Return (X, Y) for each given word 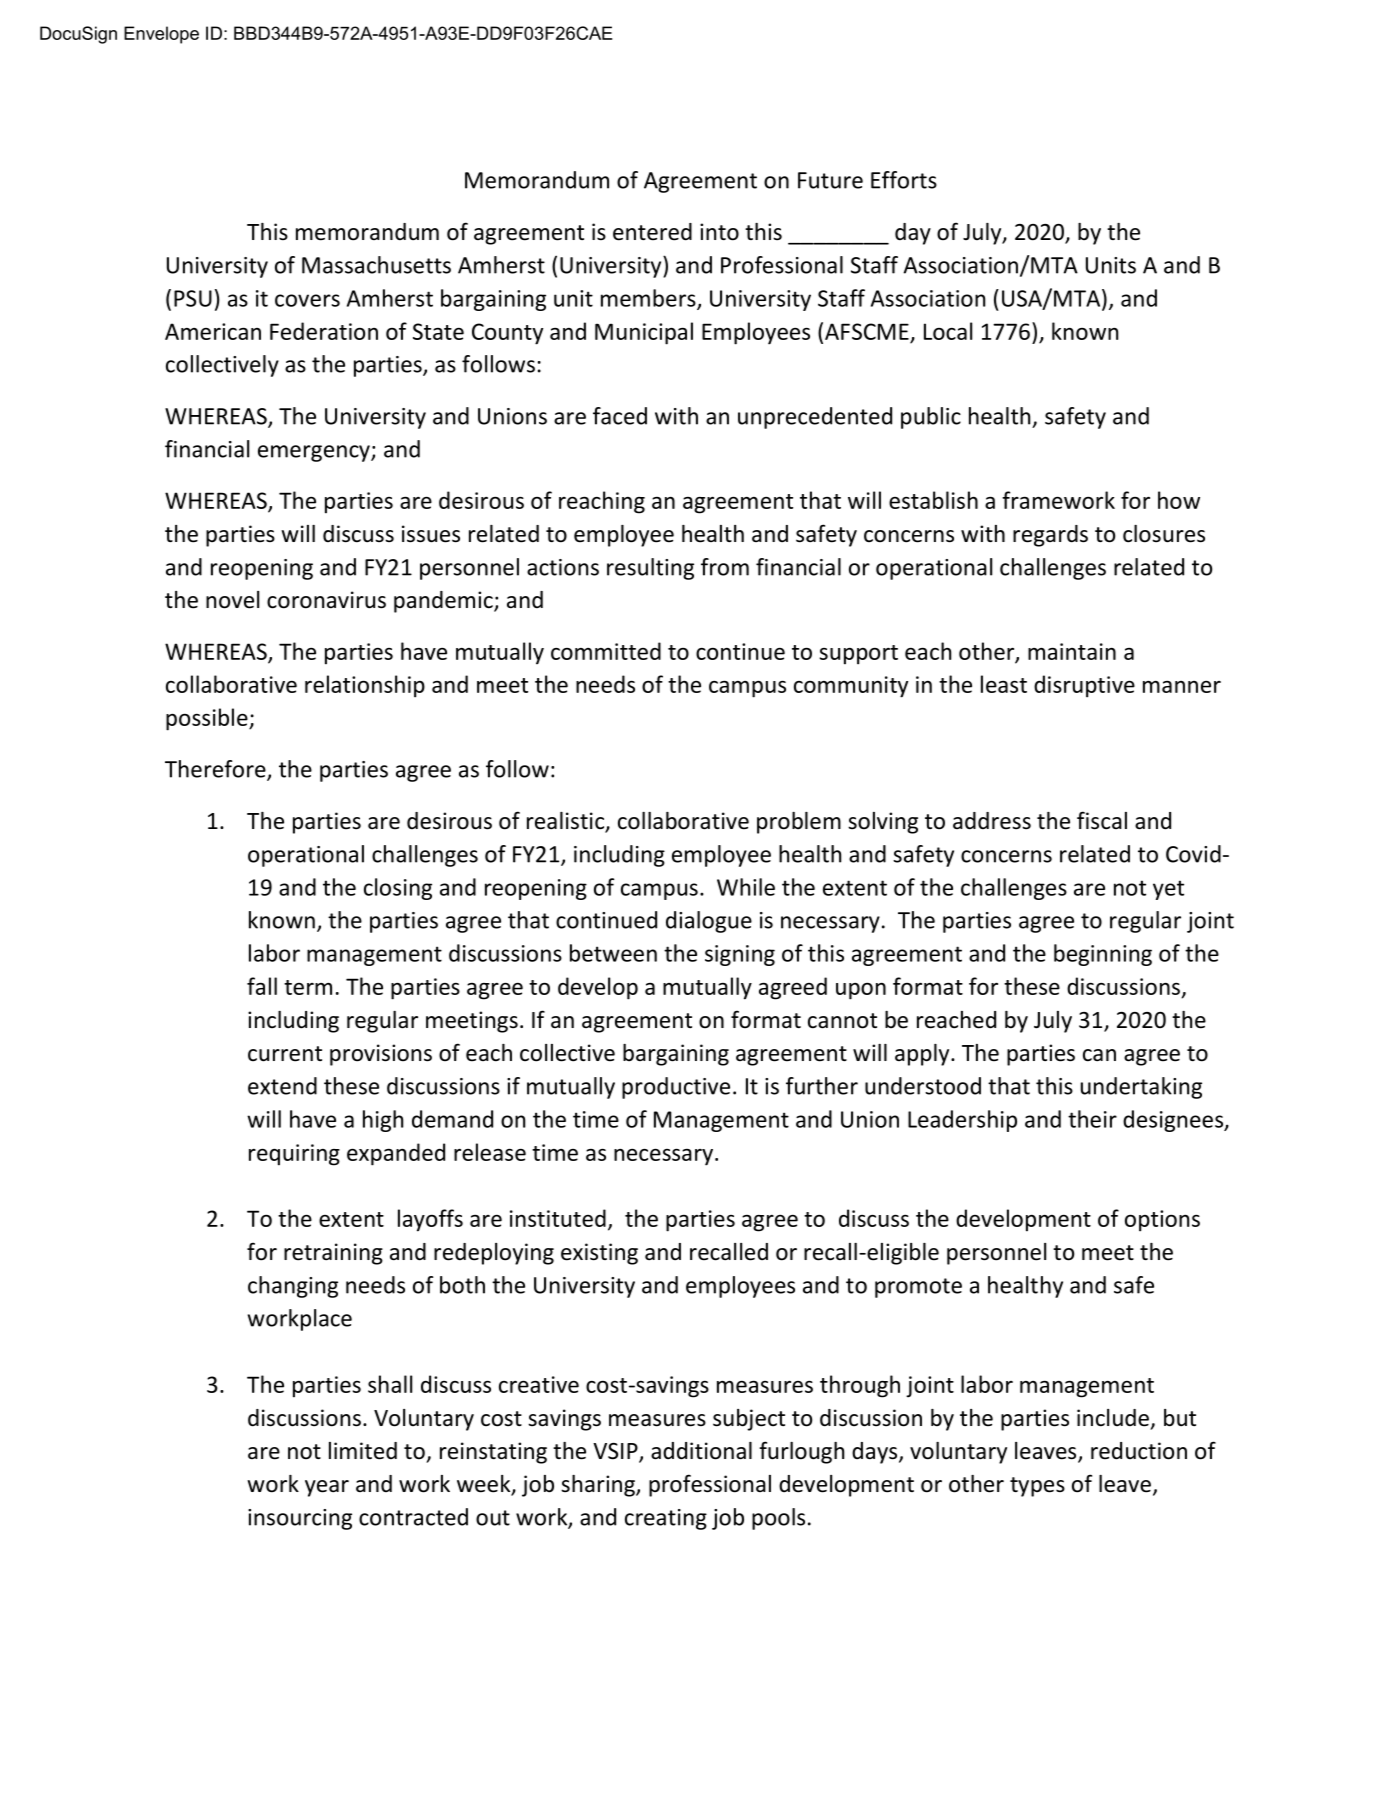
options (1162, 1221)
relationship (365, 686)
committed (606, 651)
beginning (1103, 955)
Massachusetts (376, 265)
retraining (333, 1254)
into (719, 232)
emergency (315, 453)
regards (1050, 536)
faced (620, 416)
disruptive (1084, 686)
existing (599, 1254)
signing (740, 955)
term (308, 987)
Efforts (904, 180)
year (327, 1488)
